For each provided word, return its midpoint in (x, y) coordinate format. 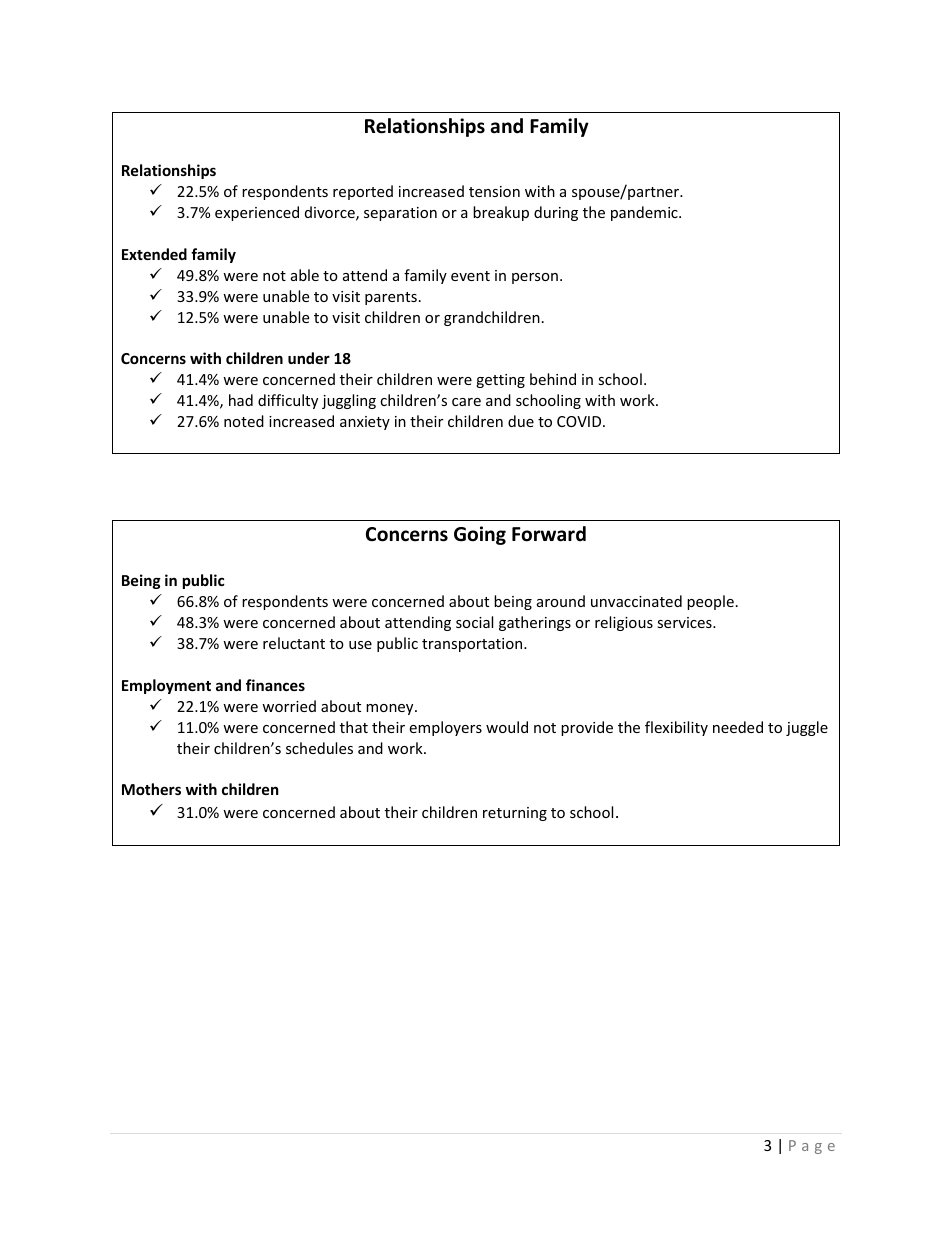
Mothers (151, 789)
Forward (549, 534)
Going (480, 535)
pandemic (645, 213)
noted (244, 421)
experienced (257, 213)
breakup (501, 213)
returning (515, 814)
